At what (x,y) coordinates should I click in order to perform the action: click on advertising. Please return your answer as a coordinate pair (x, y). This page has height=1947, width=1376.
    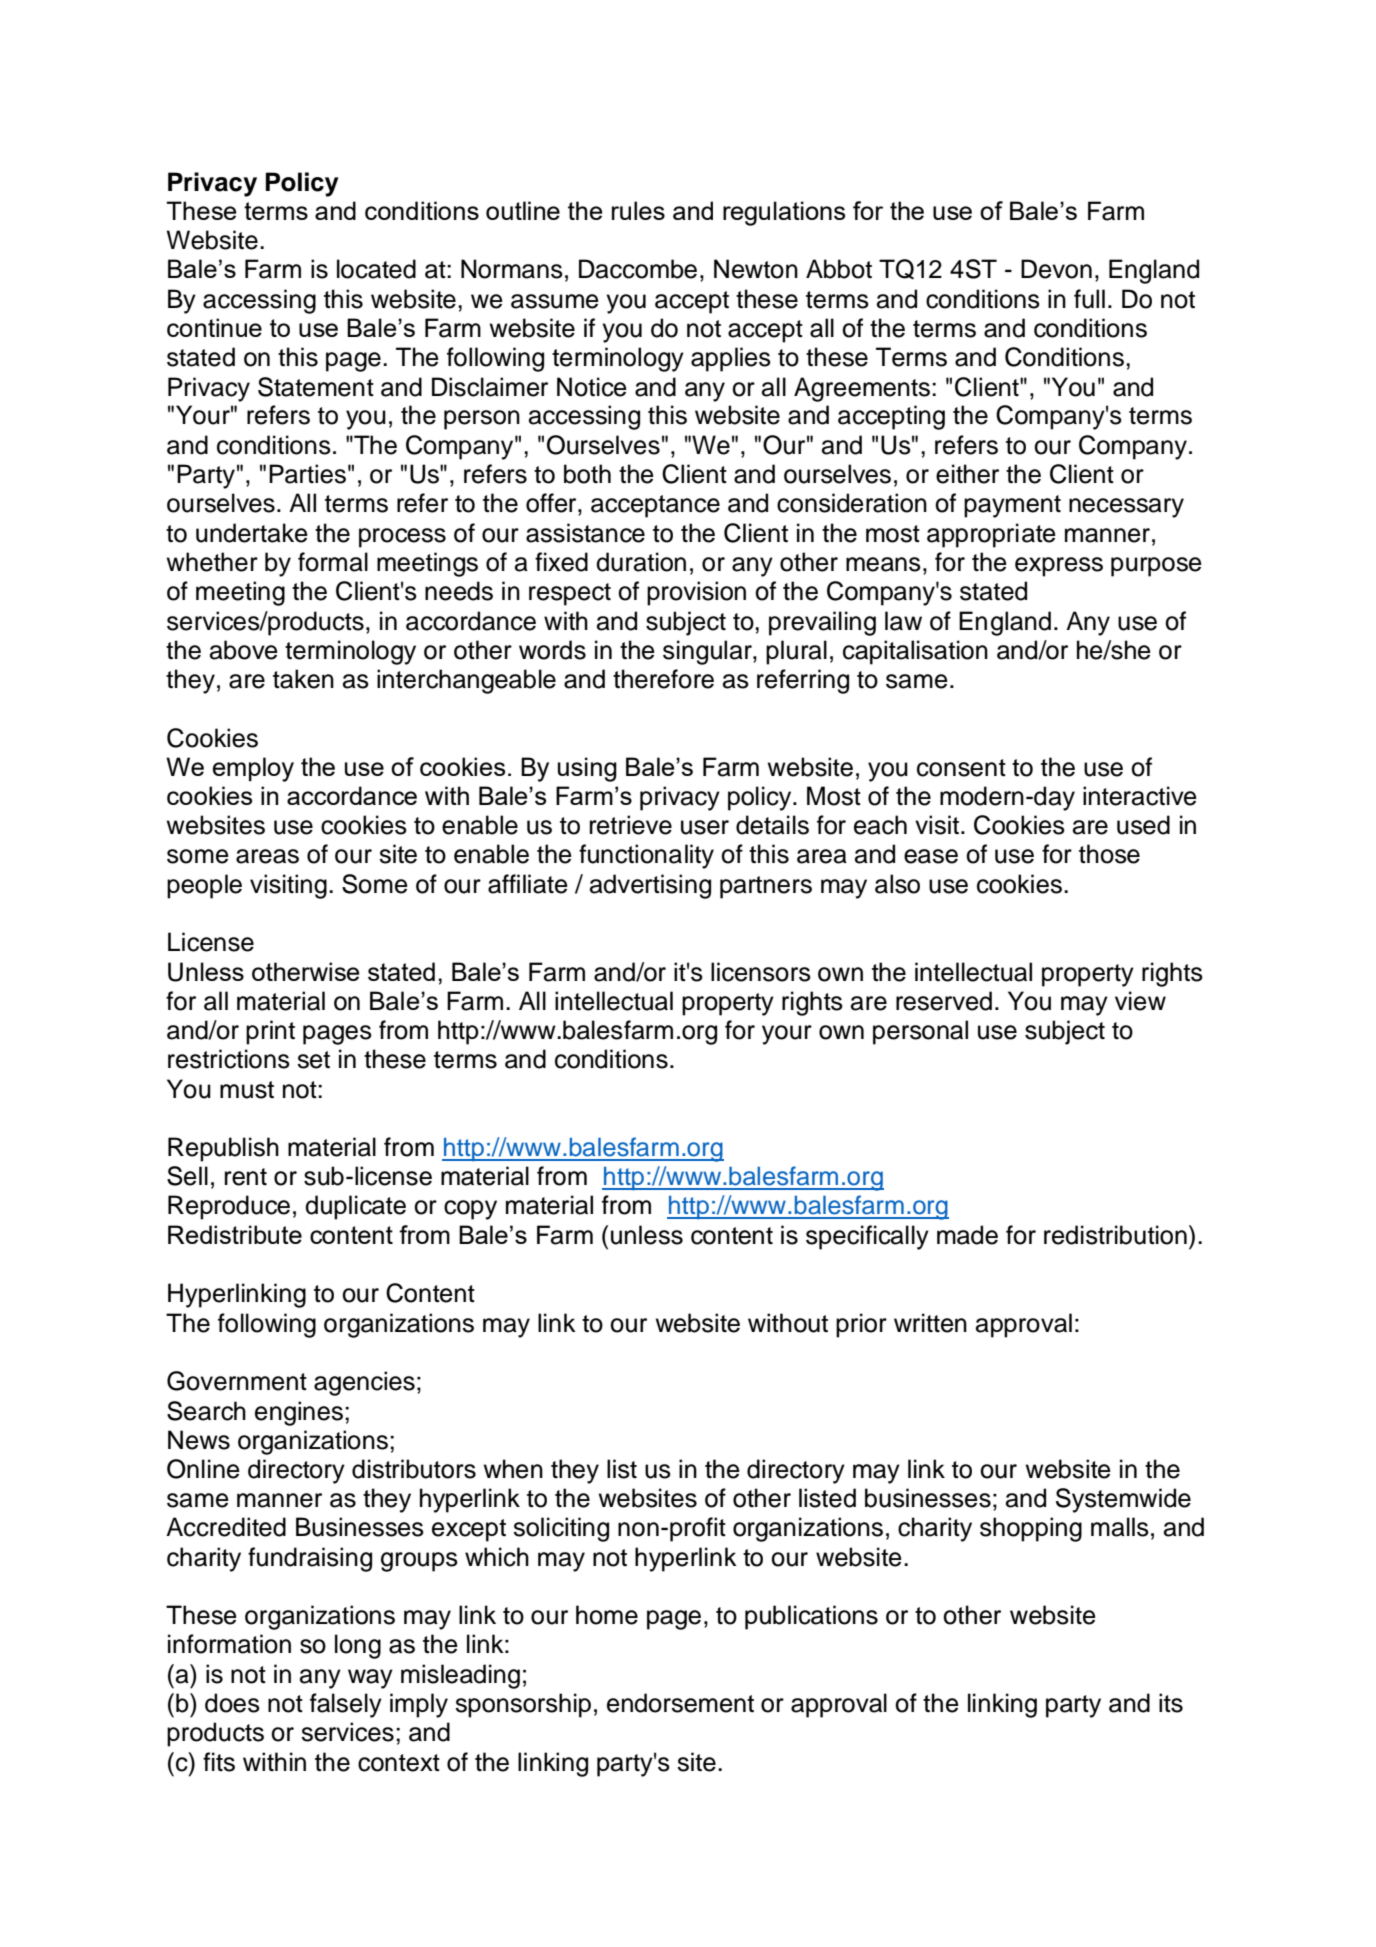
    Looking at the image, I should click on (650, 886).
